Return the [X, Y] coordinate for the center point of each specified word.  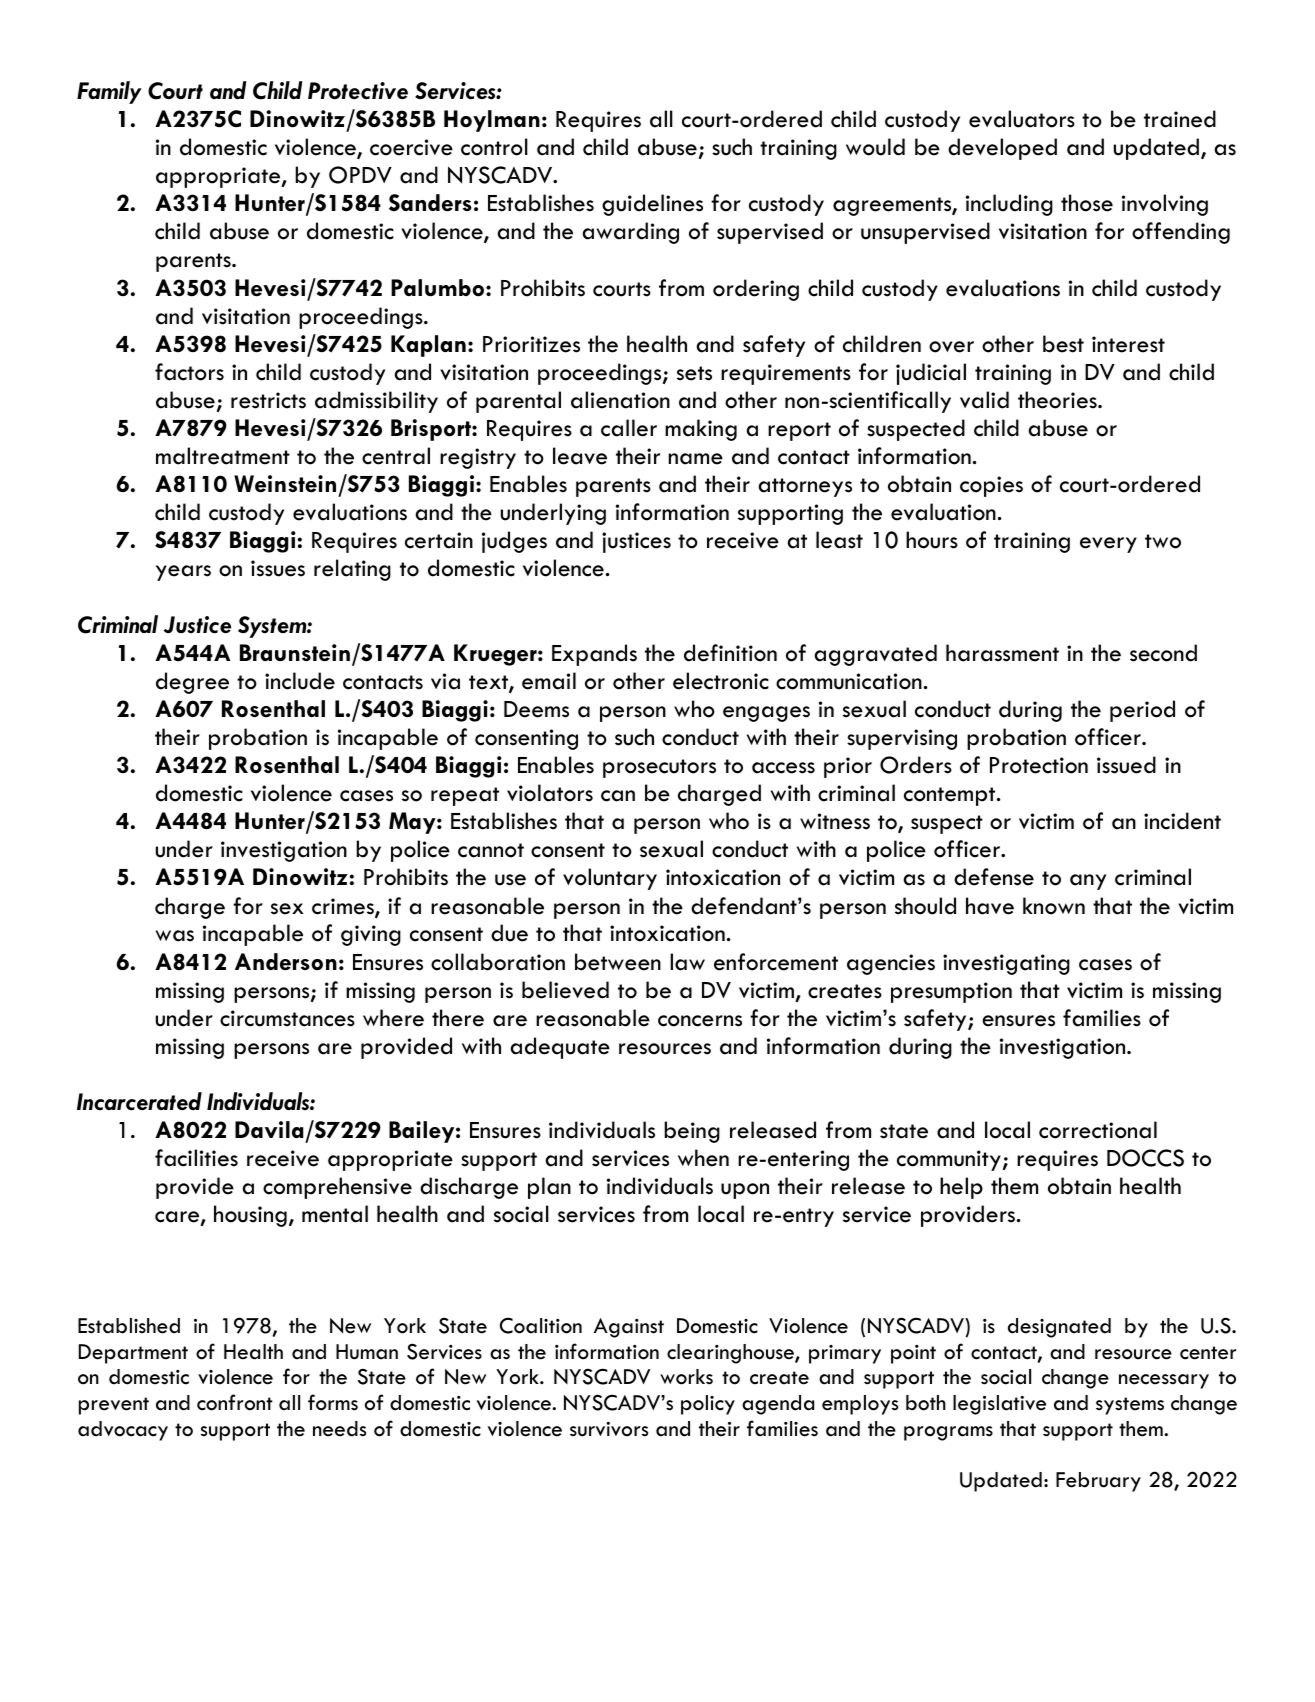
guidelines [652, 205]
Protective [358, 91]
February [1098, 1482]
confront [235, 1402]
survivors [609, 1429]
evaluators [1022, 119]
